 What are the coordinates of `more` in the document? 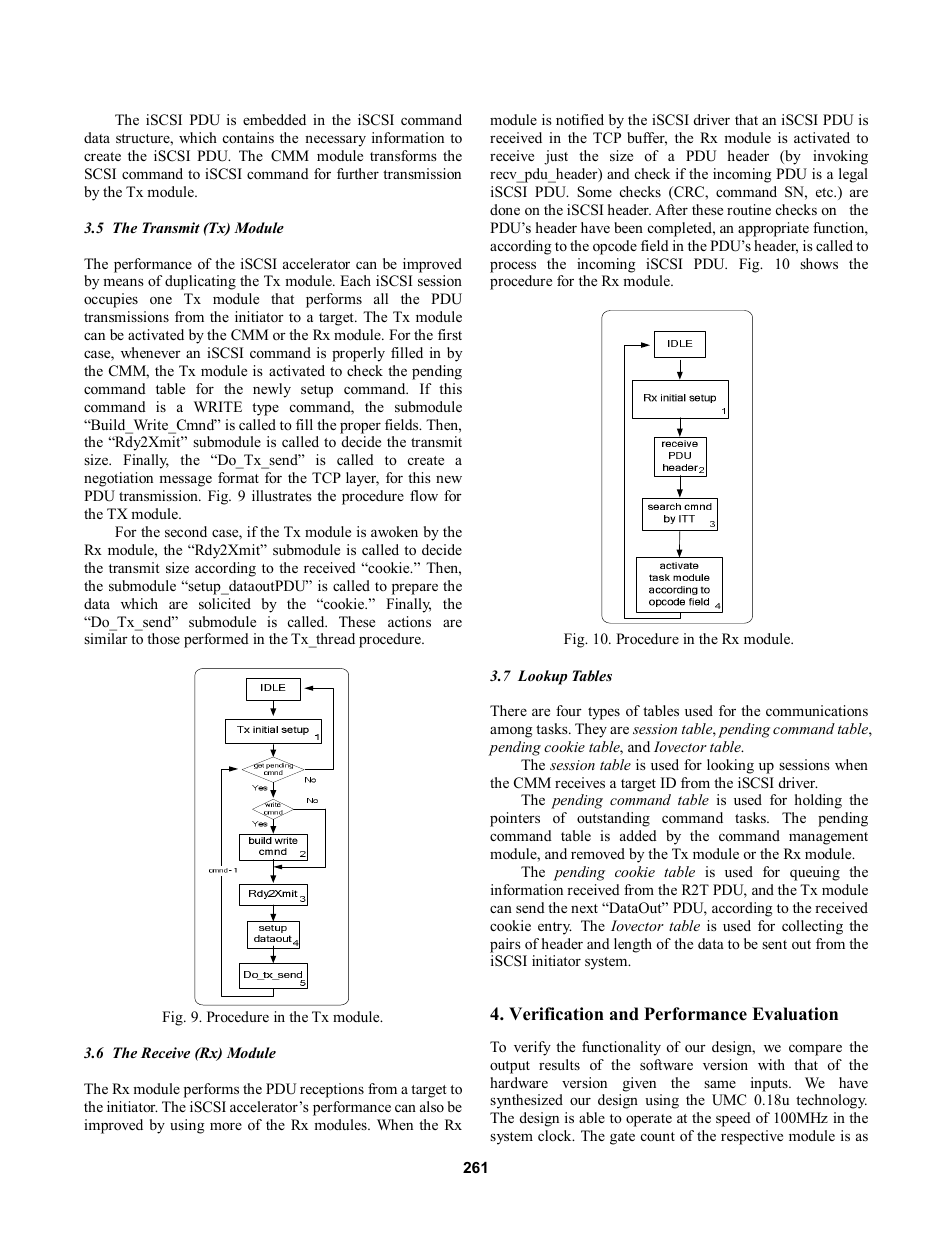 It's located at (226, 1126).
